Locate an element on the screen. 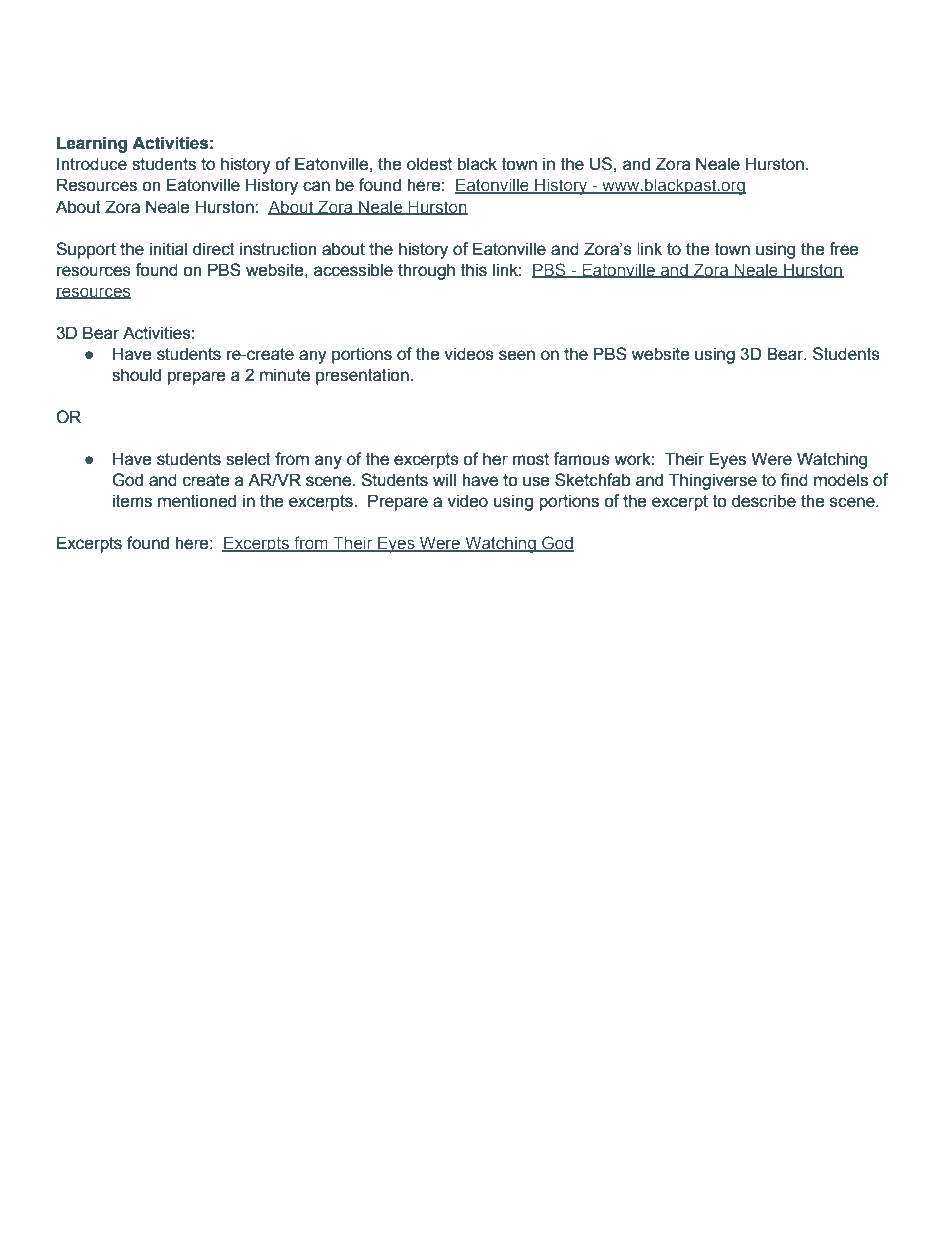  oldest is located at coordinates (429, 164).
